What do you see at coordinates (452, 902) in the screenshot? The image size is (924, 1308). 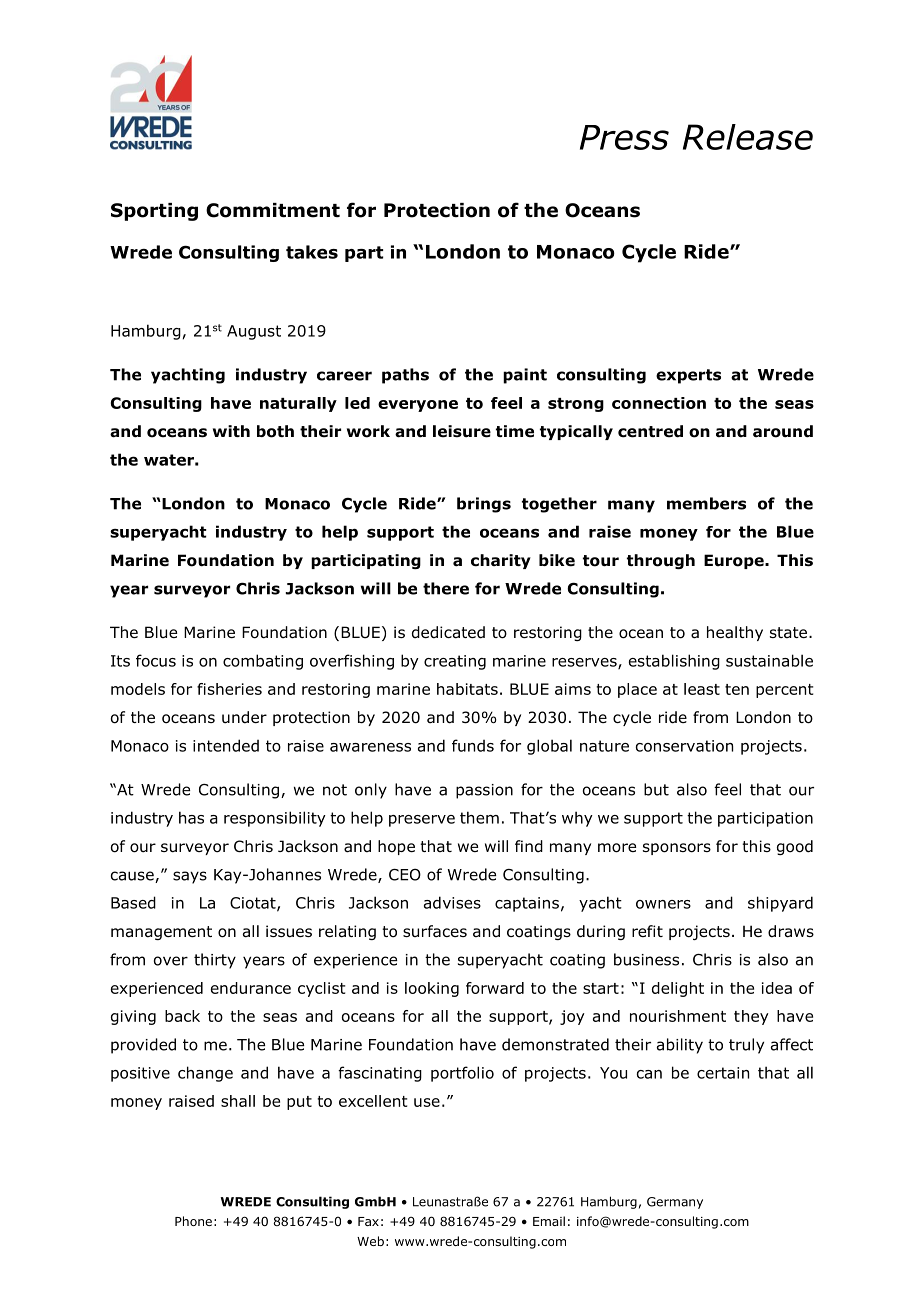 I see `advises` at bounding box center [452, 902].
